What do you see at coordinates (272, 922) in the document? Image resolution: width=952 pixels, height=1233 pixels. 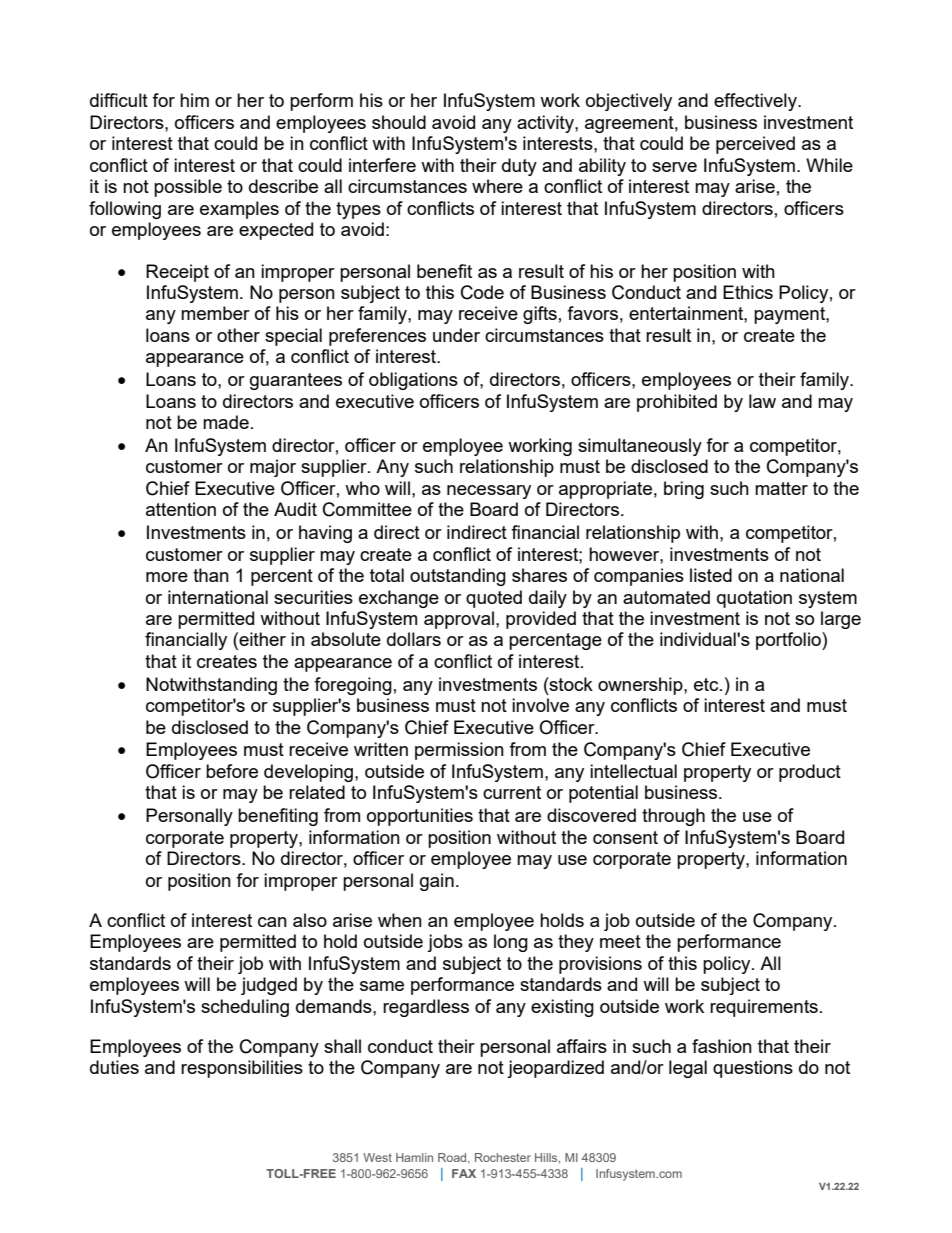 I see `can` at bounding box center [272, 922].
